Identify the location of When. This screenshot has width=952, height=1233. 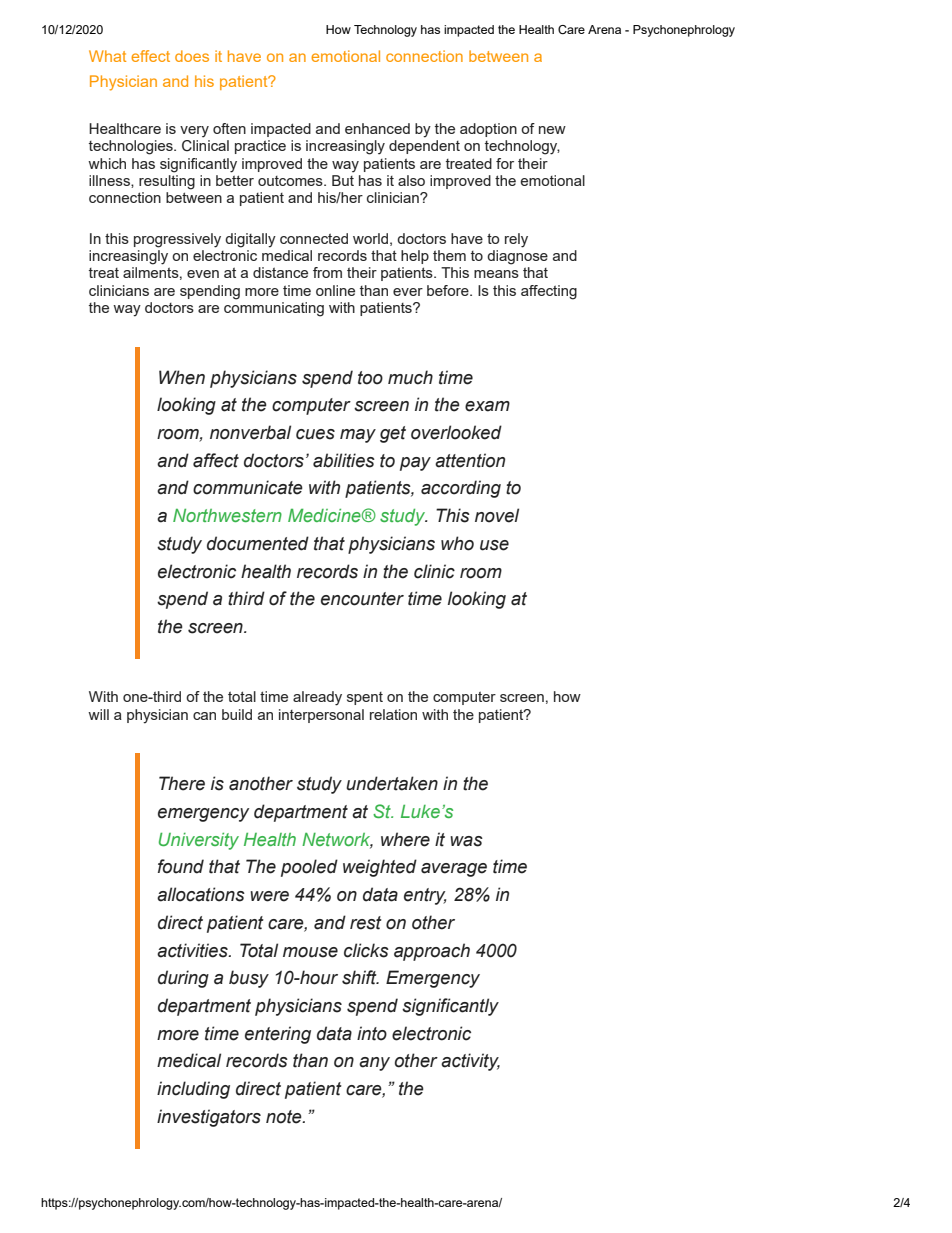
(182, 377).
